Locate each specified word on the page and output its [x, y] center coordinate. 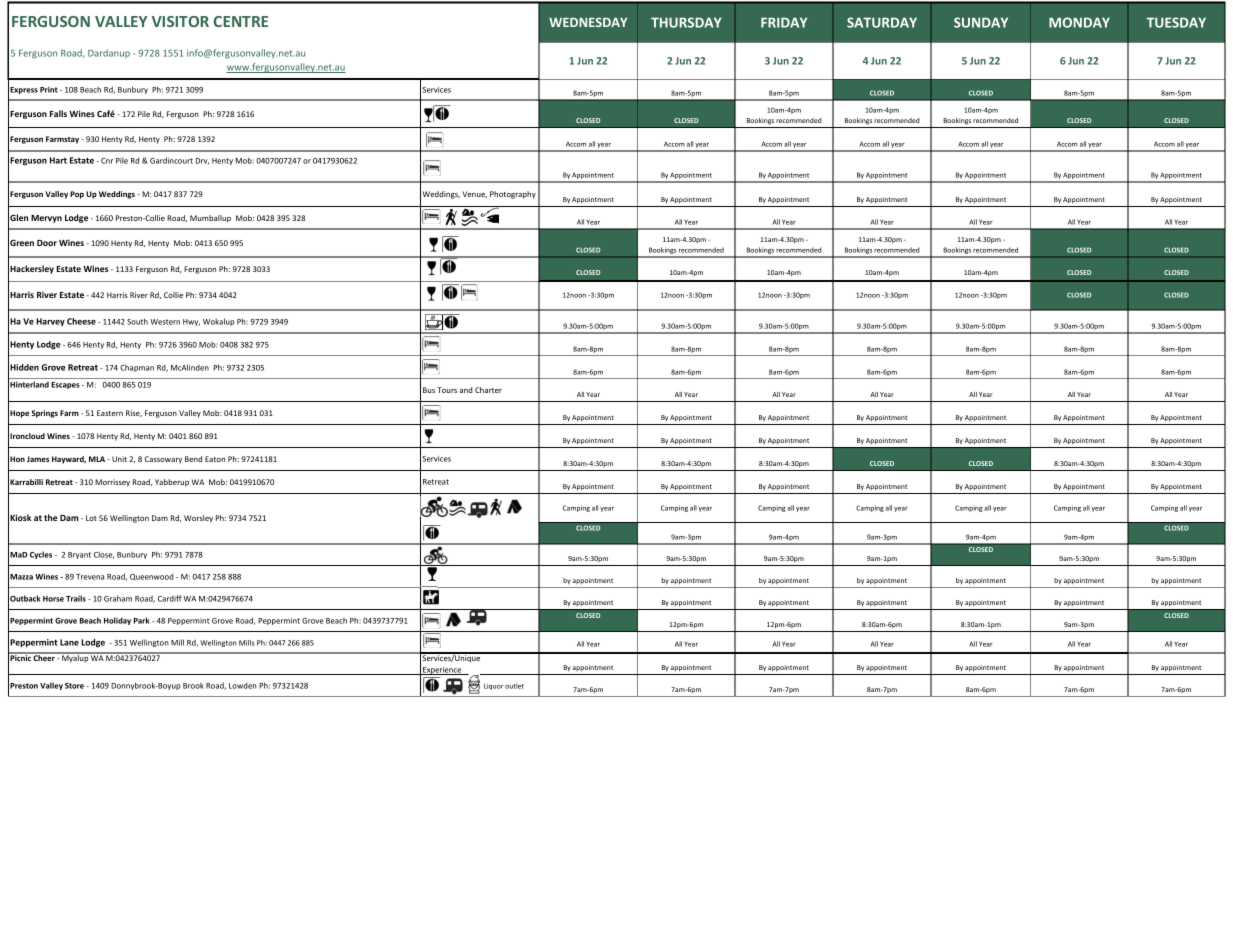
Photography [513, 195]
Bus [429, 390]
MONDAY [1079, 22]
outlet [514, 686]
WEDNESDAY [588, 22]
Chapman [137, 368]
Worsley [198, 519]
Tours [447, 390]
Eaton [215, 459]
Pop [77, 195]
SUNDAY [981, 22]
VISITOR [180, 21]
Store [74, 686]
